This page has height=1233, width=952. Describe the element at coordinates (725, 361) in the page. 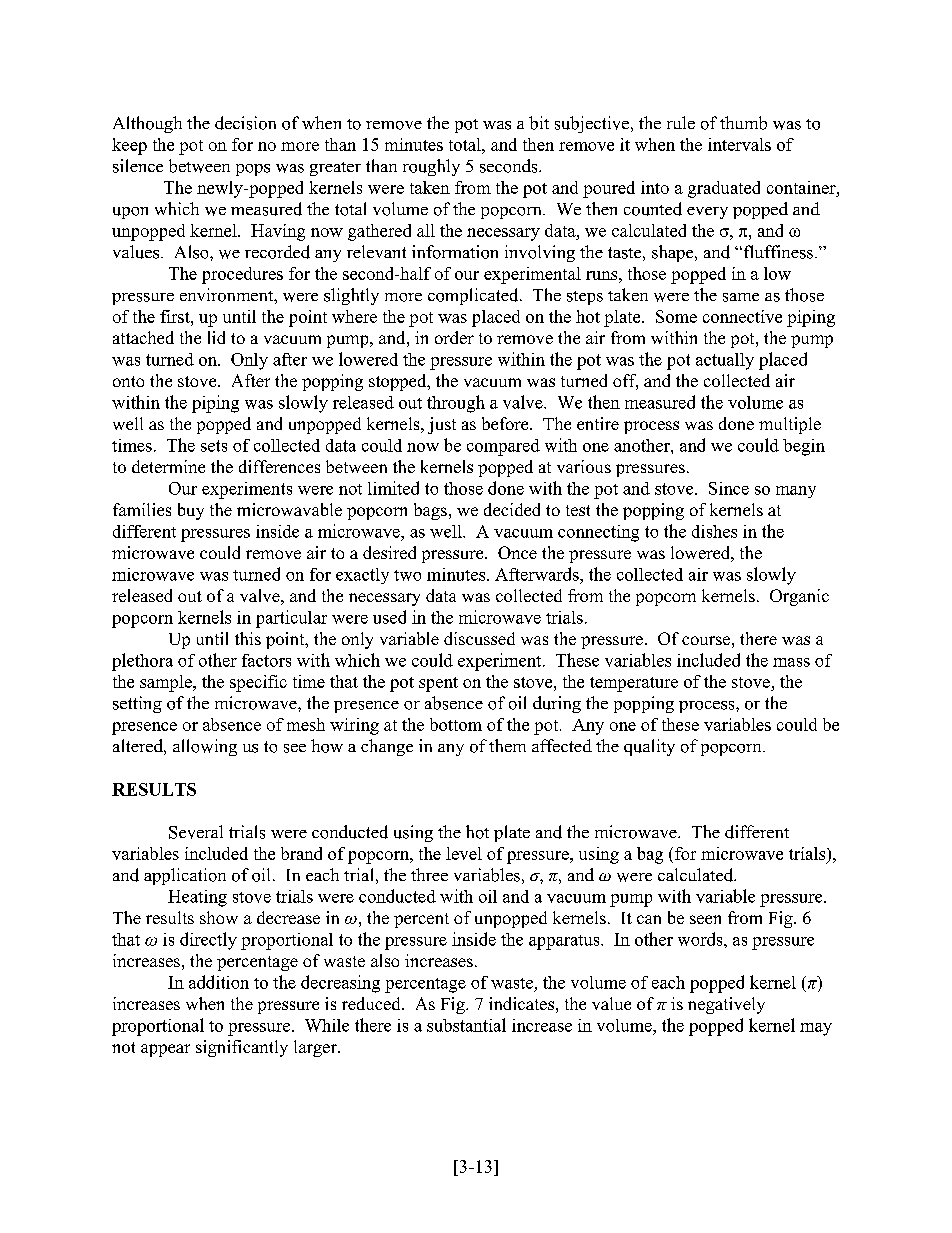

I see `actually` at that location.
